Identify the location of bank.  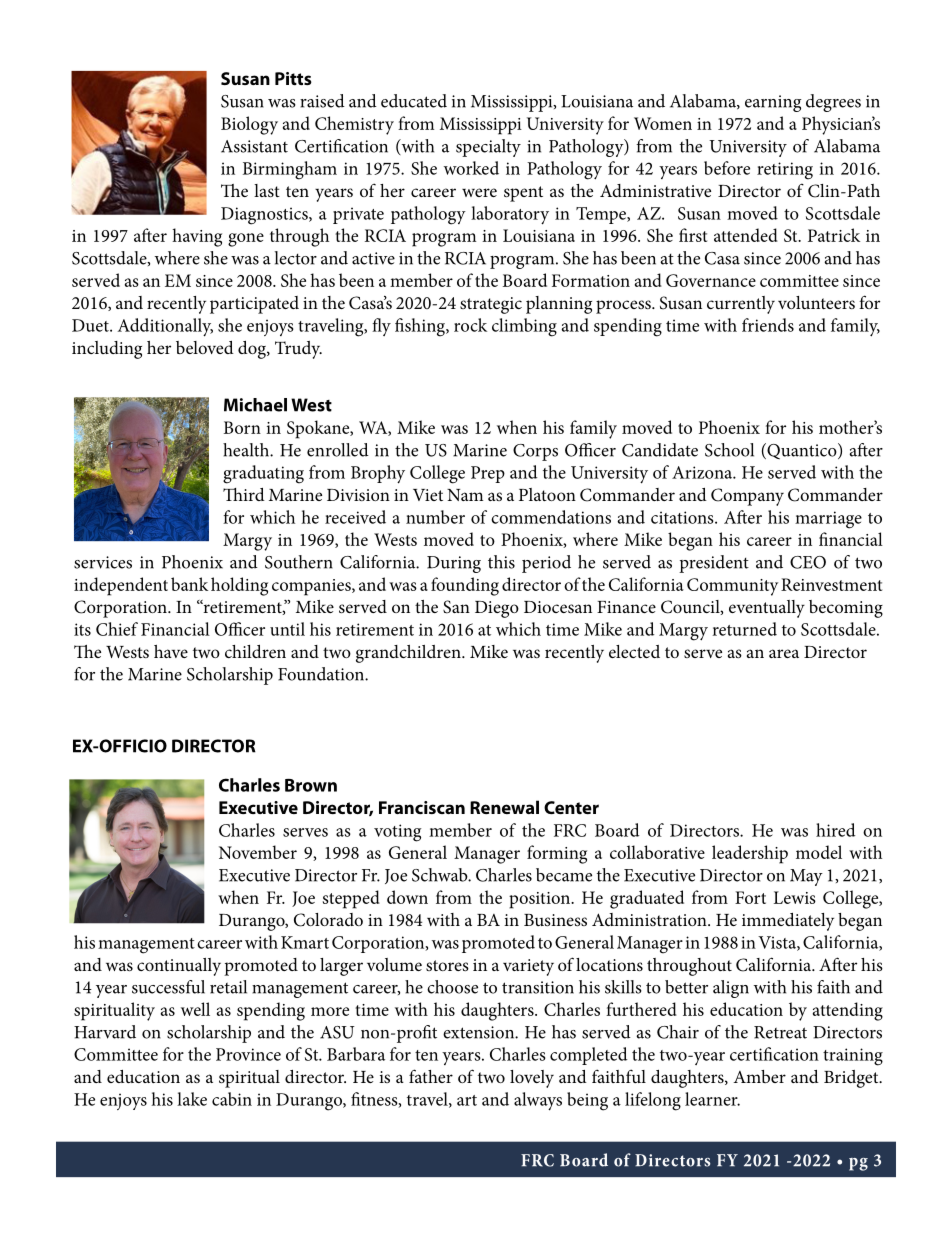
(189, 584).
